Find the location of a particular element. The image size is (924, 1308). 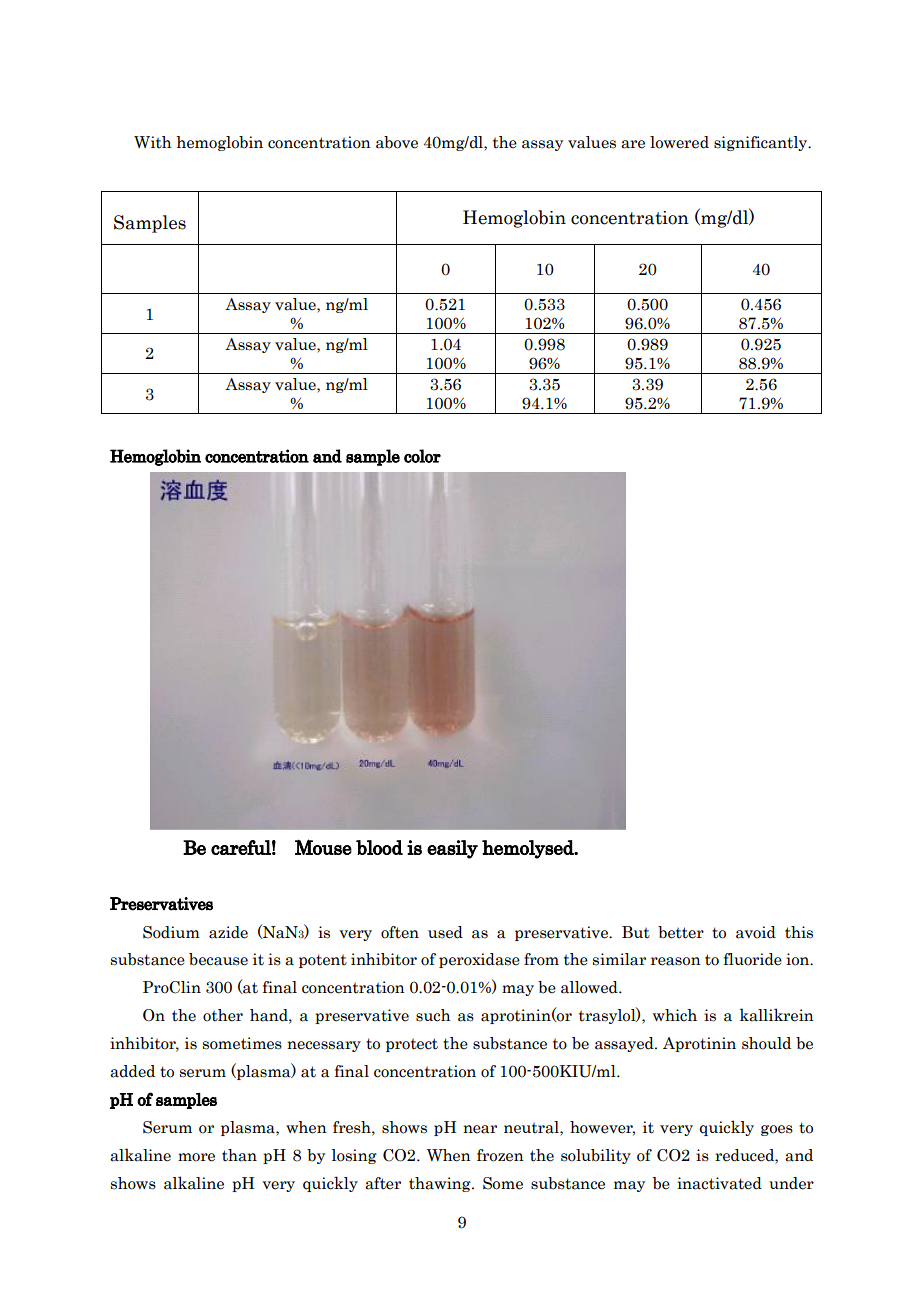

Mouse is located at coordinates (323, 847).
